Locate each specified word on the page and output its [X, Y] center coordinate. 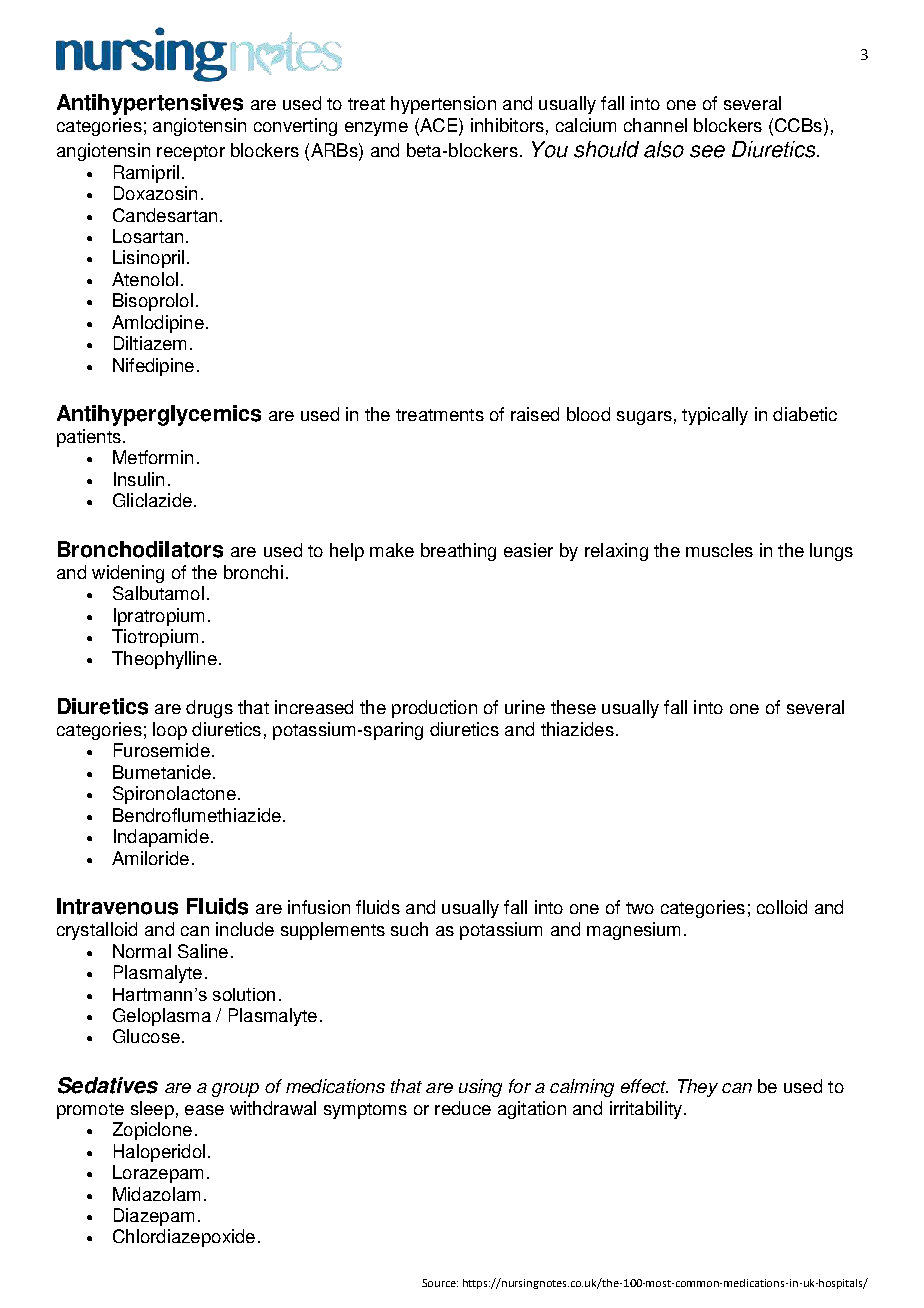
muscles [719, 550]
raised [535, 414]
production [434, 709]
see [707, 151]
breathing [458, 552]
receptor [191, 153]
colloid [782, 907]
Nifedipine [153, 367]
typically [715, 416]
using [480, 1088]
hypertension [443, 105]
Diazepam [154, 1217]
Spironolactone [174, 795]
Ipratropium [159, 617]
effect [644, 1086]
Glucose [146, 1036]
